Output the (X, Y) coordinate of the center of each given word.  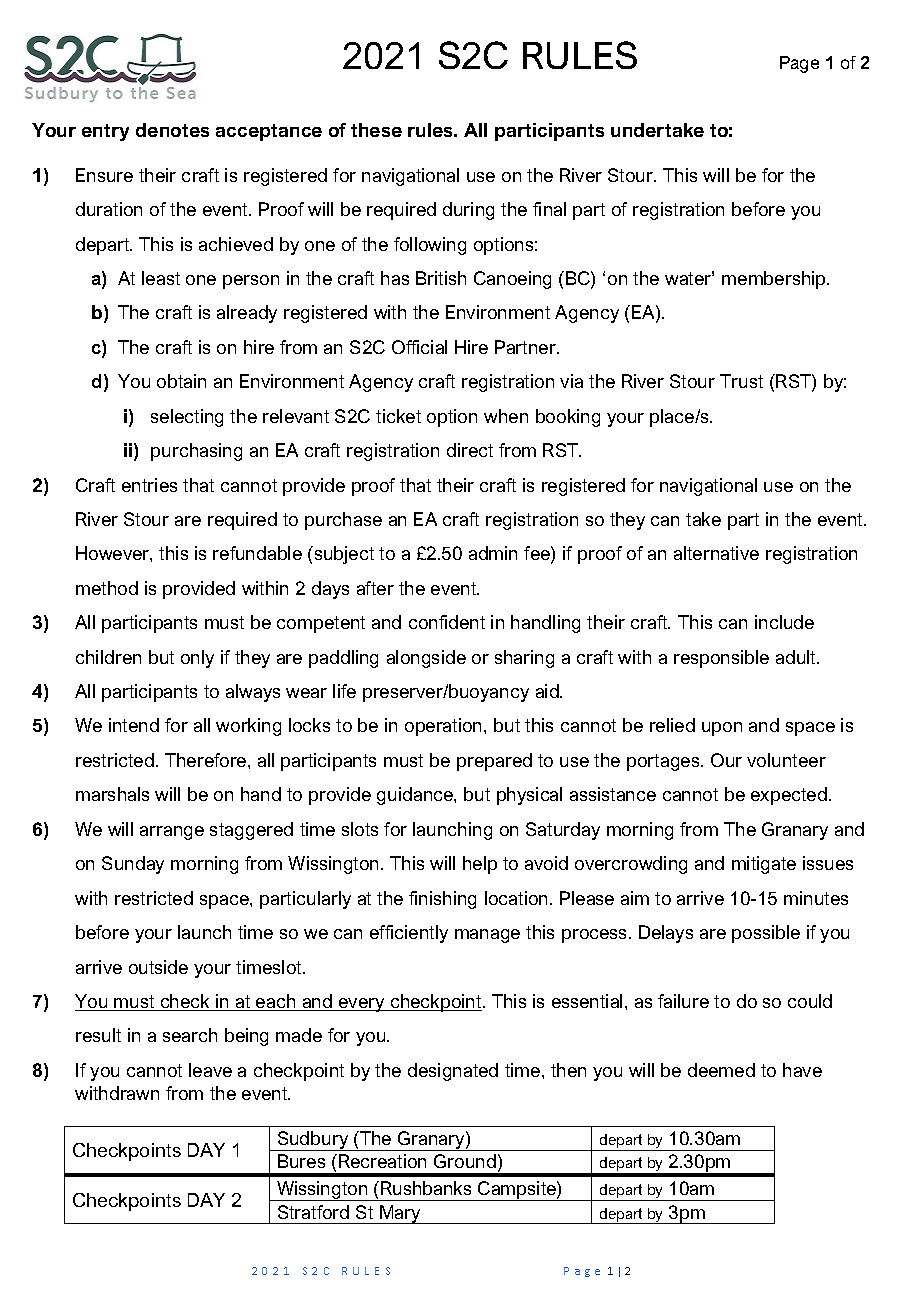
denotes (172, 130)
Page (799, 64)
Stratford (313, 1212)
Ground (465, 1161)
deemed (721, 1070)
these (376, 130)
